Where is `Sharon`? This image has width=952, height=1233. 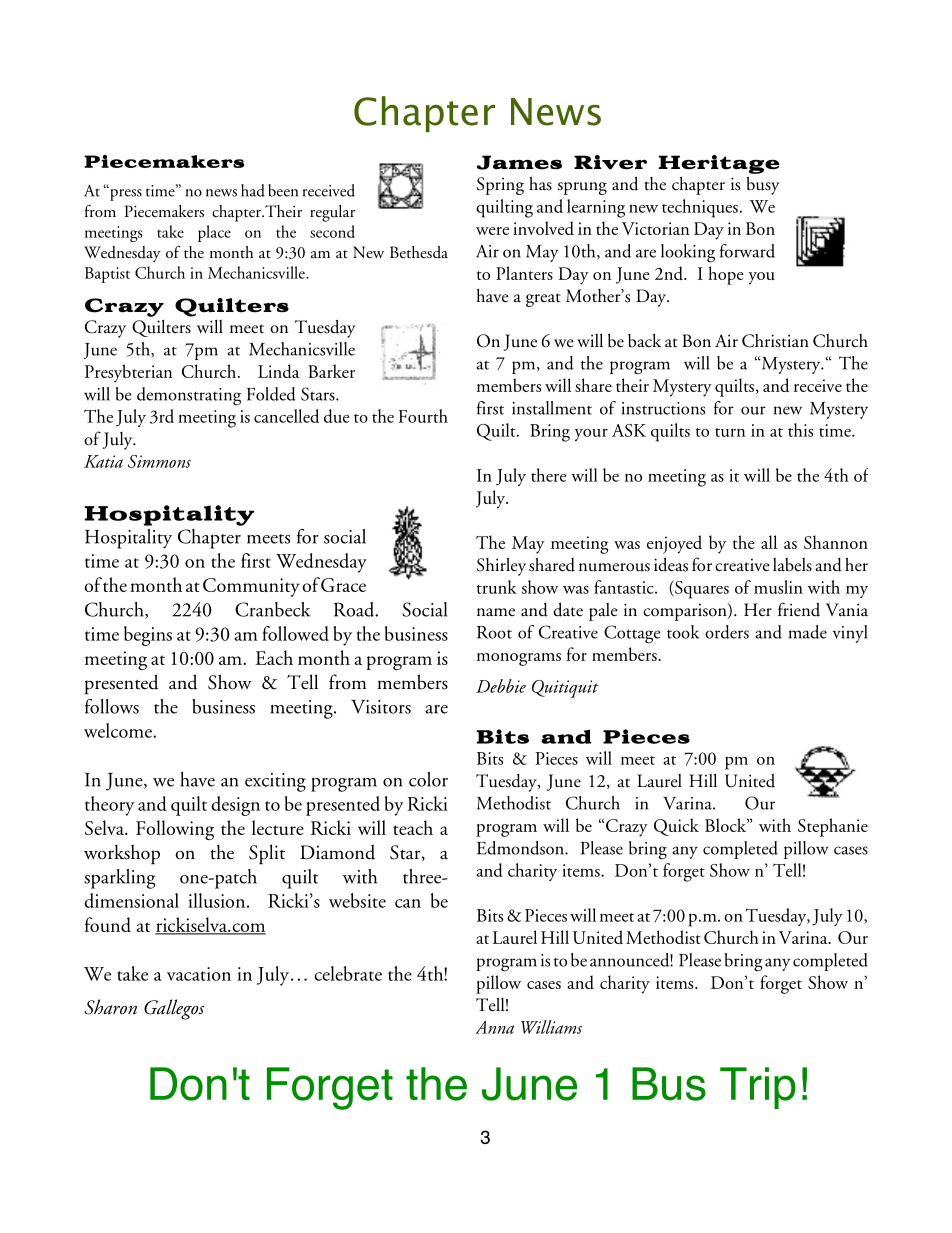
Sharon is located at coordinates (110, 1007).
